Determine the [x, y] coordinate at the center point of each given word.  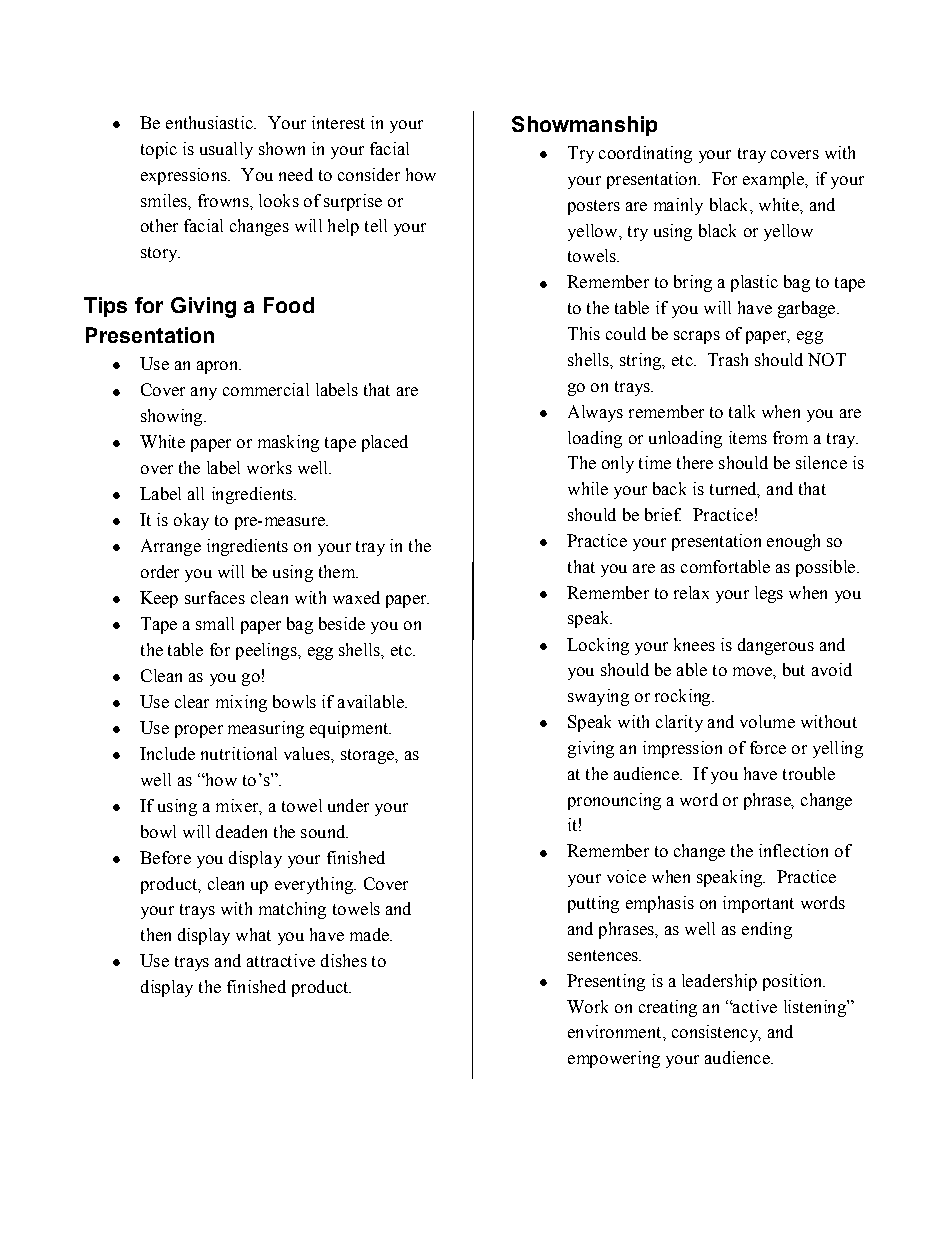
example [775, 180]
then [156, 934]
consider [369, 174]
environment [616, 1031]
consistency [716, 1033]
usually [226, 150]
